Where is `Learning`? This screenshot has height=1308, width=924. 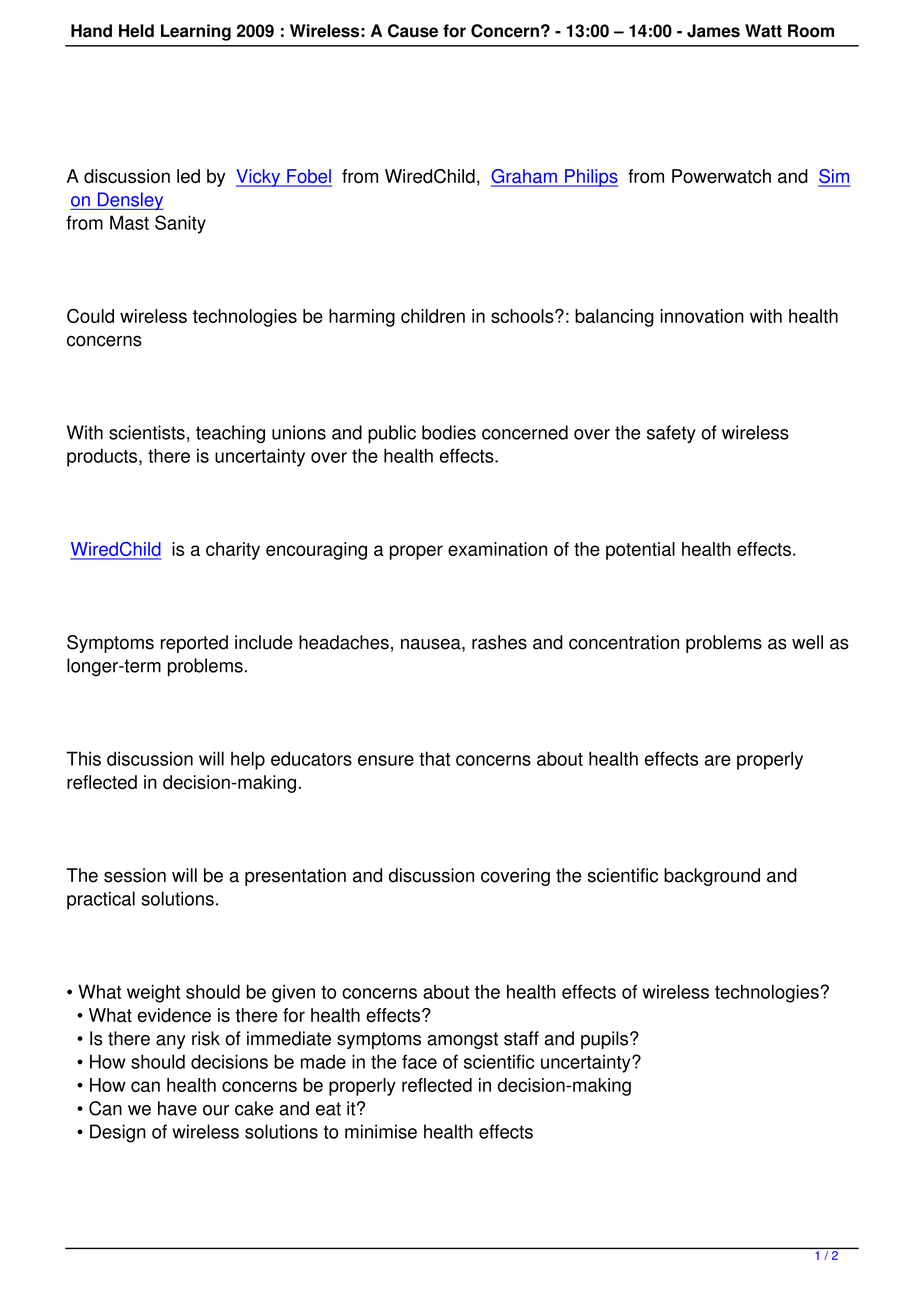
Learning is located at coordinates (196, 32).
